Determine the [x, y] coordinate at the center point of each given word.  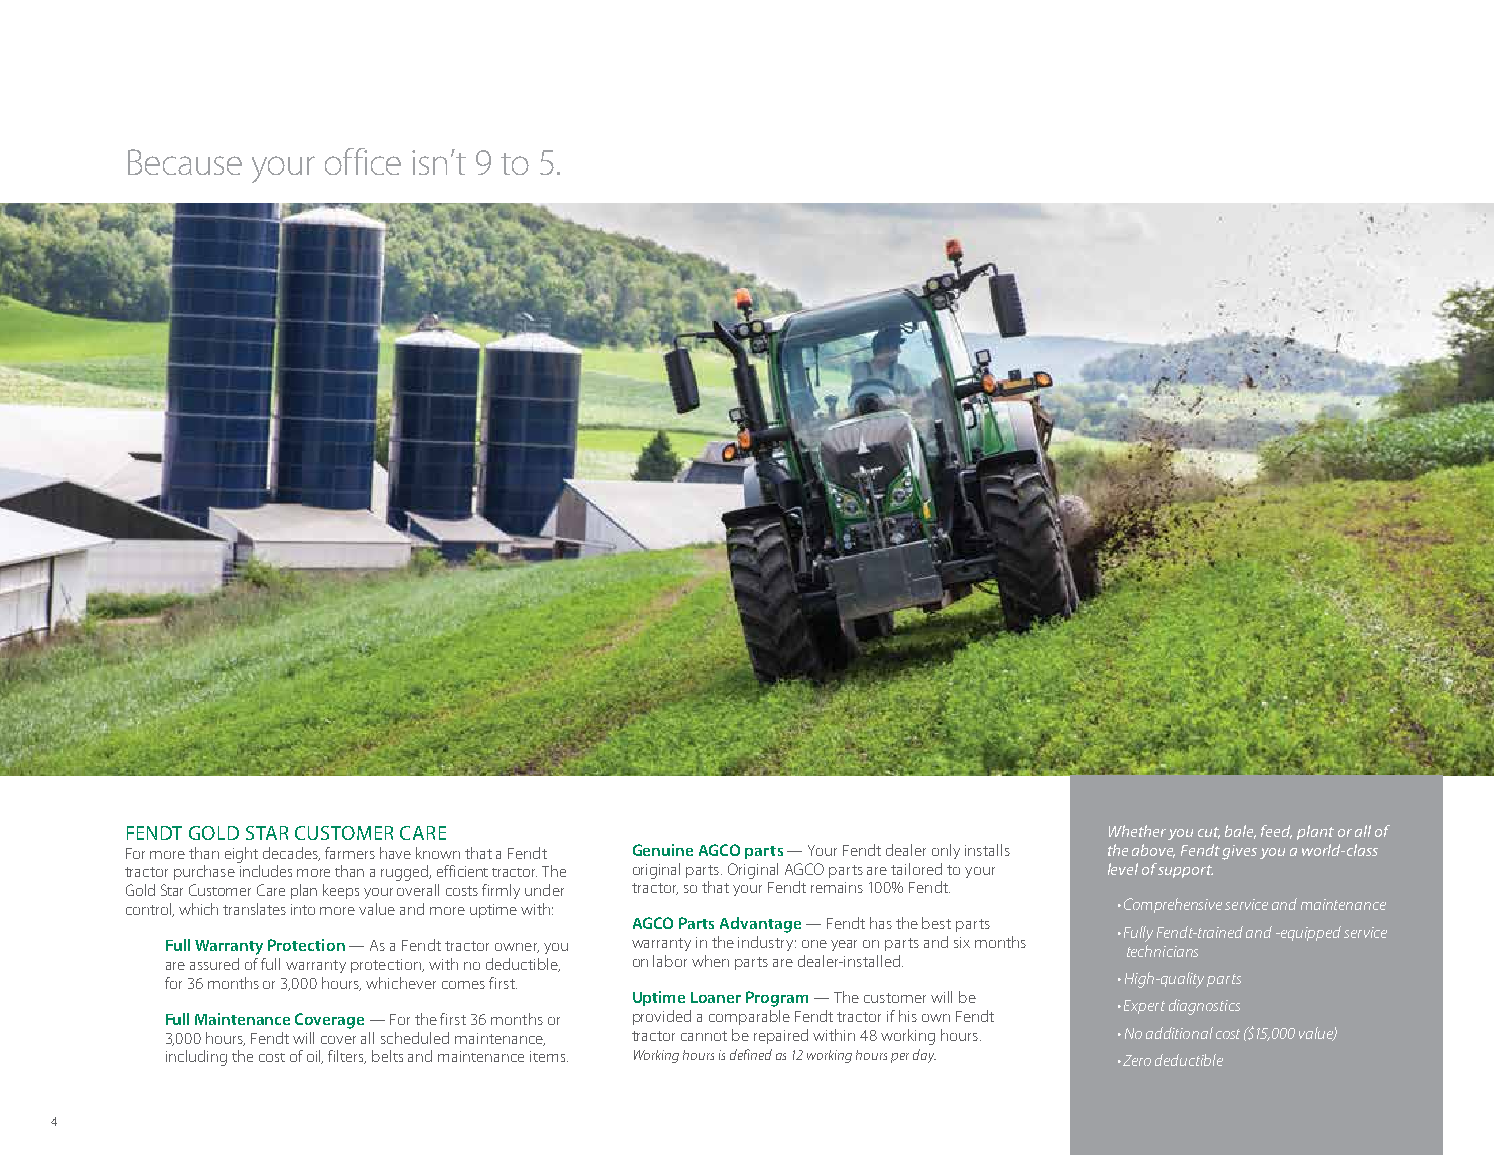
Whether [1137, 831]
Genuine [663, 850]
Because [185, 162]
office [363, 161]
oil [315, 1057]
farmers [350, 853]
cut [1209, 833]
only [946, 851]
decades [291, 854]
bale [1240, 832]
